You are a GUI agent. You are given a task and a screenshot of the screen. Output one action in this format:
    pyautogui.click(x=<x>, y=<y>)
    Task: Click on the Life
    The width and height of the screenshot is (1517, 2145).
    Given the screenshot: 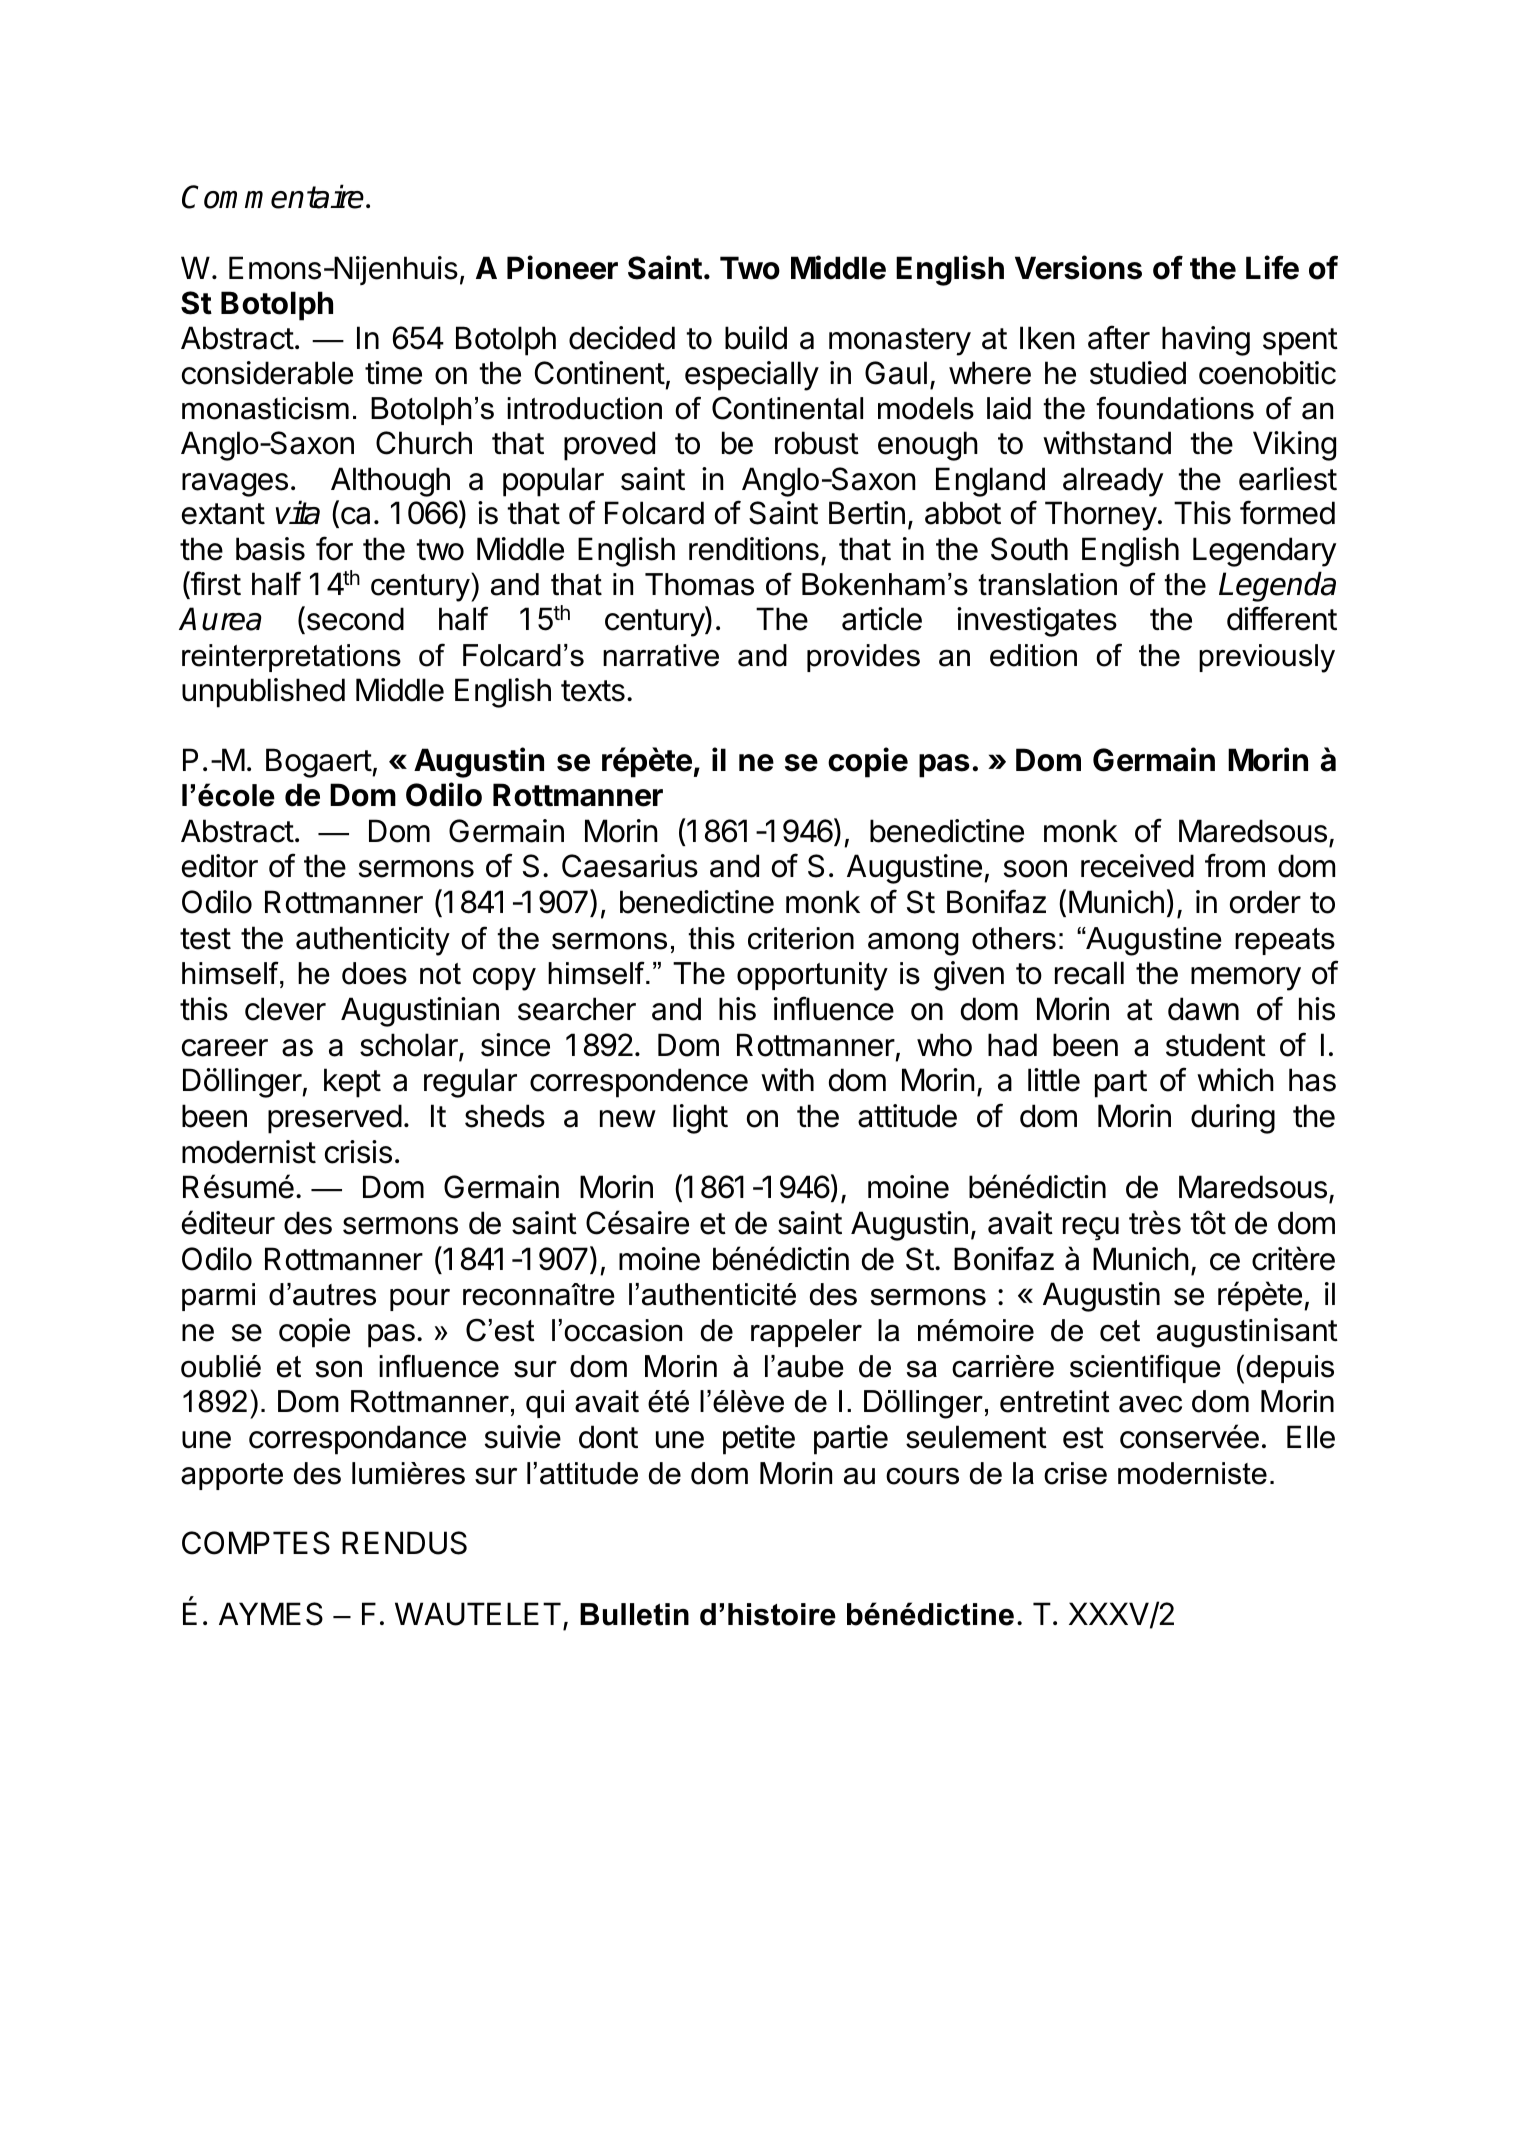 What is the action you would take?
    pyautogui.click(x=1272, y=267)
